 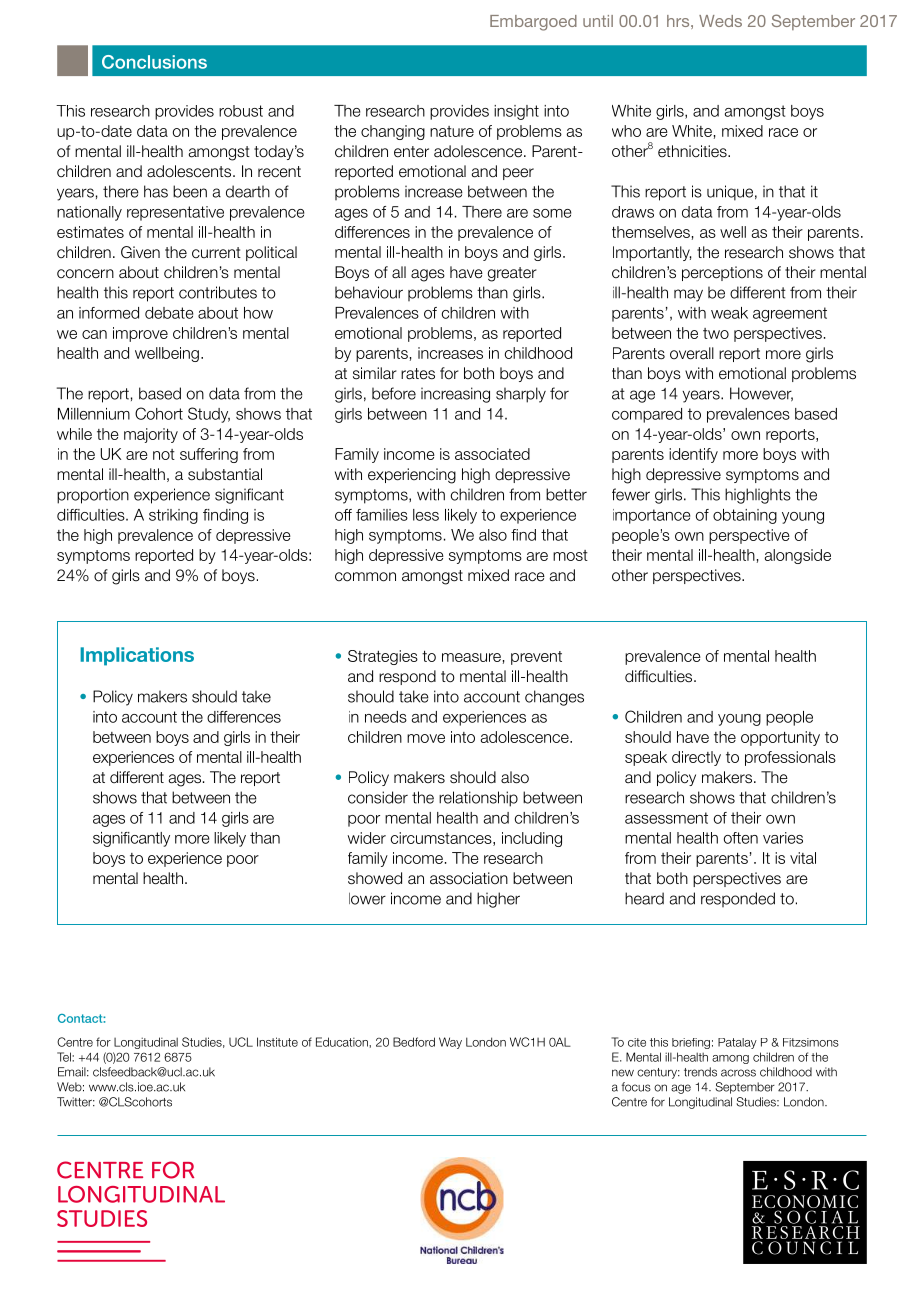 What do you see at coordinates (65, 1057) in the screenshot?
I see `Tel` at bounding box center [65, 1057].
